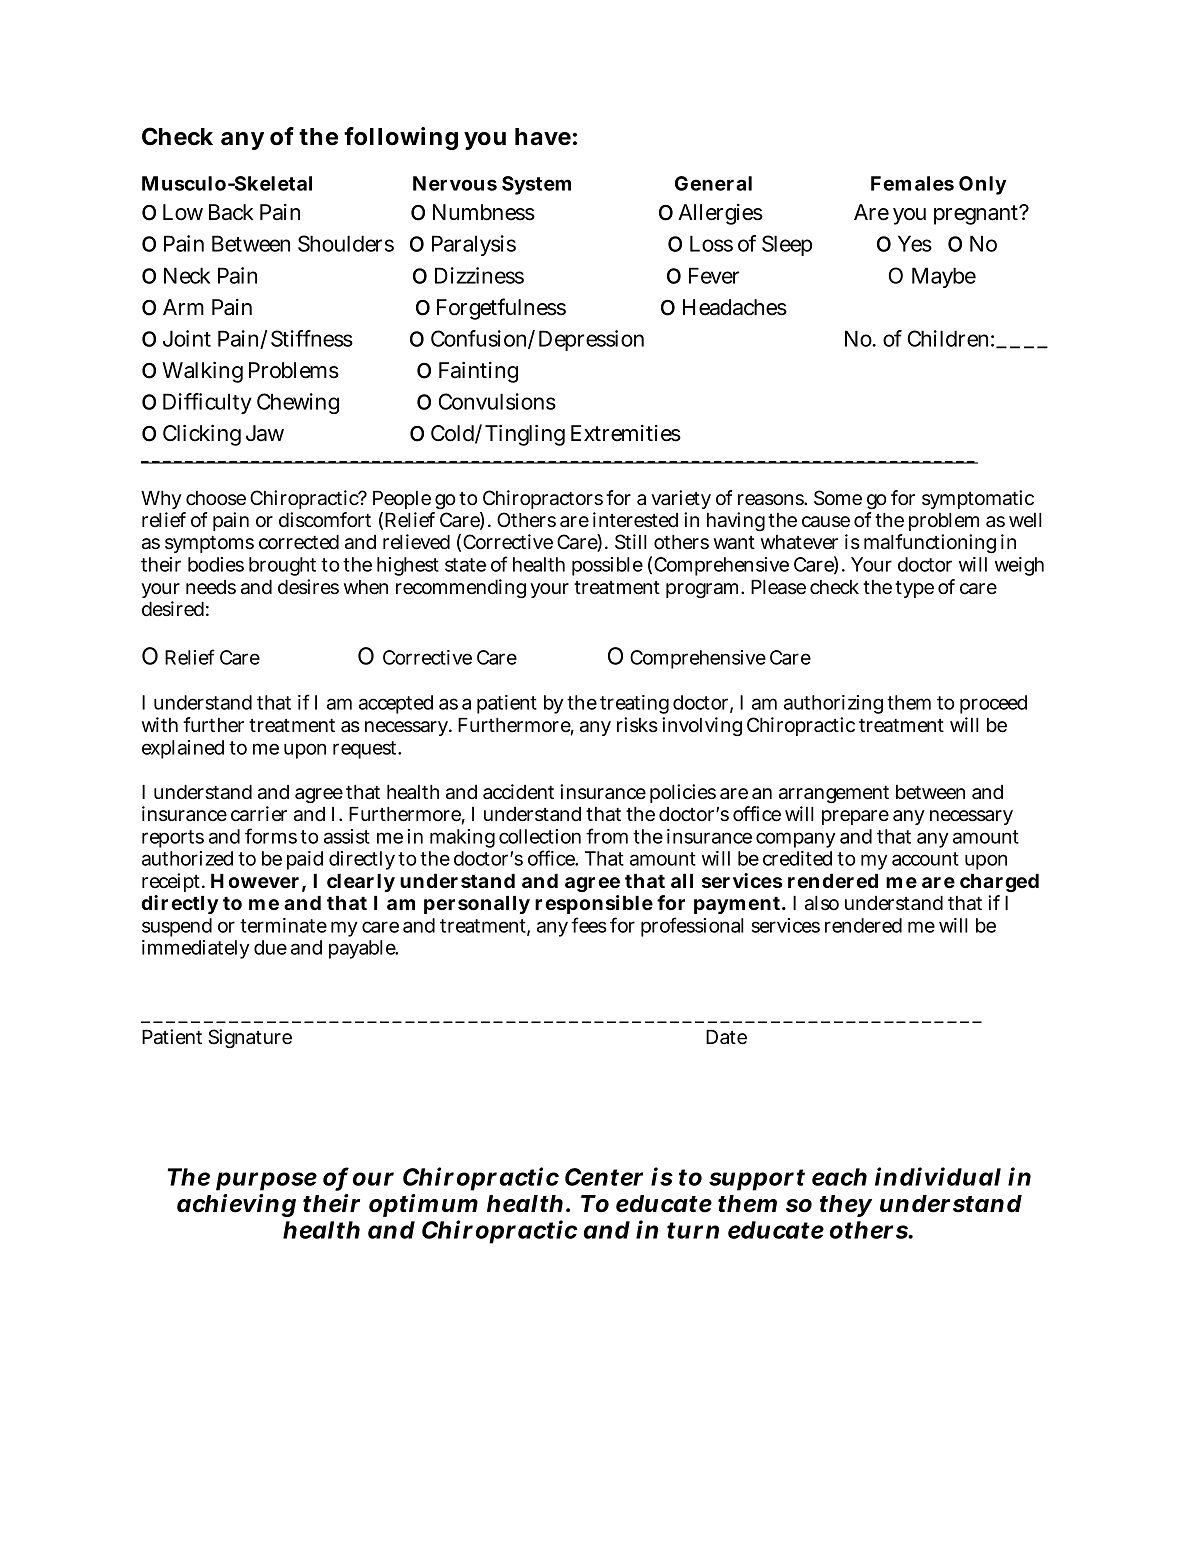 The height and width of the document is (1551, 1199). I want to click on Females, so click(912, 183).
